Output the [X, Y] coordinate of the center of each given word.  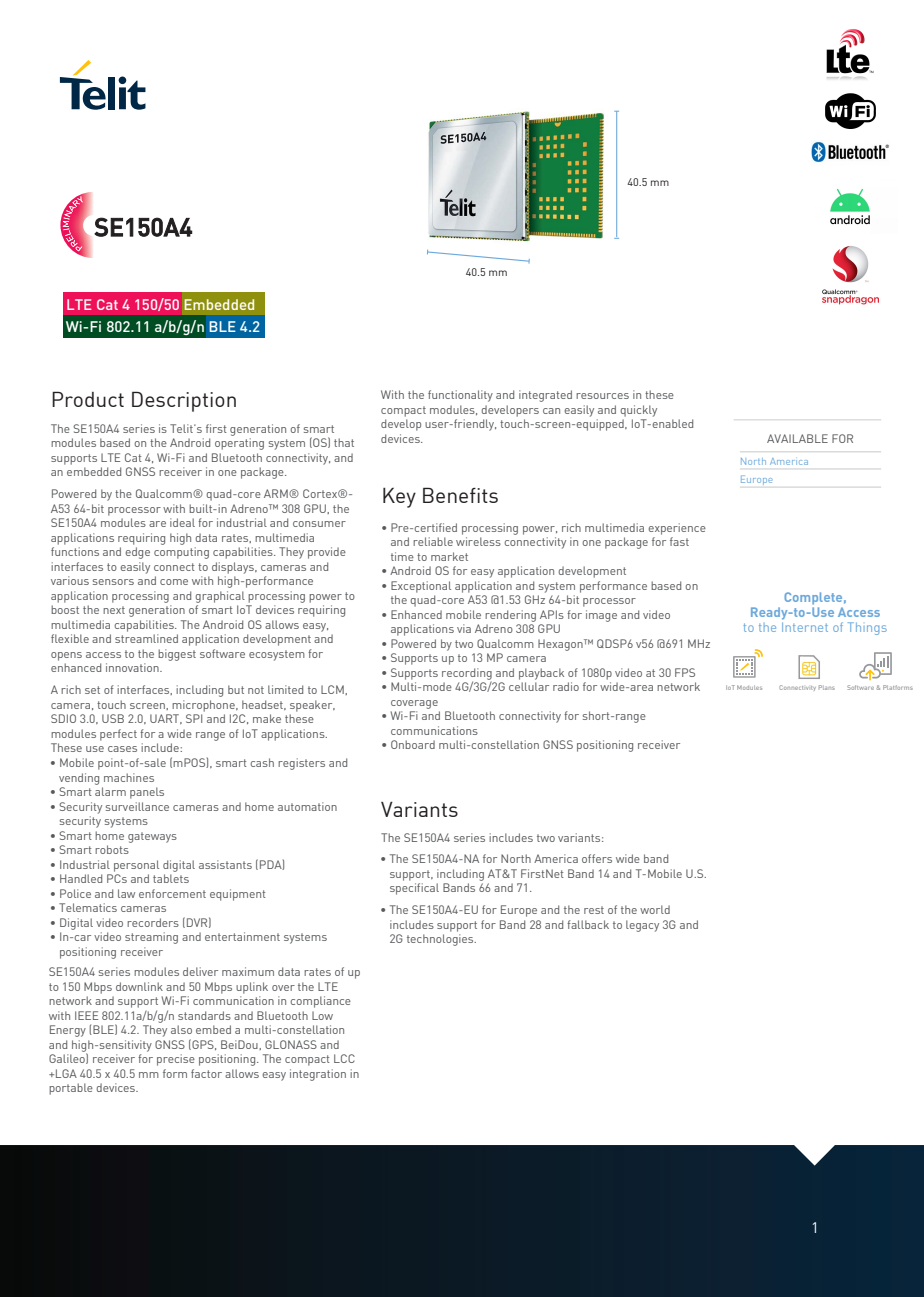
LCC [344, 1058]
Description [184, 401]
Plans [827, 687]
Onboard [413, 744]
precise [176, 1060]
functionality [460, 396]
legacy [642, 926]
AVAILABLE [797, 438]
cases [122, 749]
